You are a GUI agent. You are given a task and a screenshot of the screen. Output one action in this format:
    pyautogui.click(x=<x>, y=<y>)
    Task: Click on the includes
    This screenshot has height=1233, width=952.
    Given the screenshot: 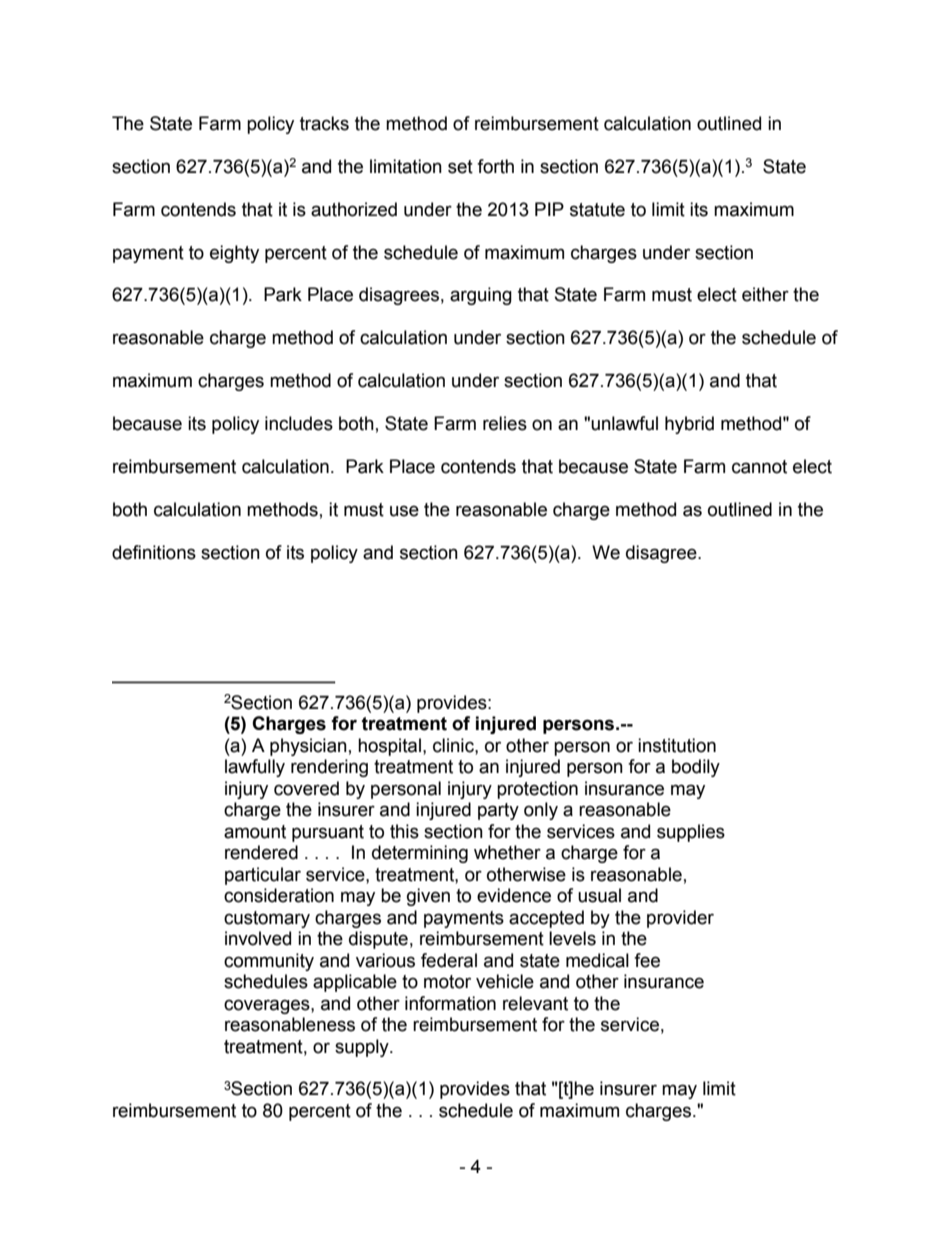 What is the action you would take?
    pyautogui.click(x=299, y=423)
